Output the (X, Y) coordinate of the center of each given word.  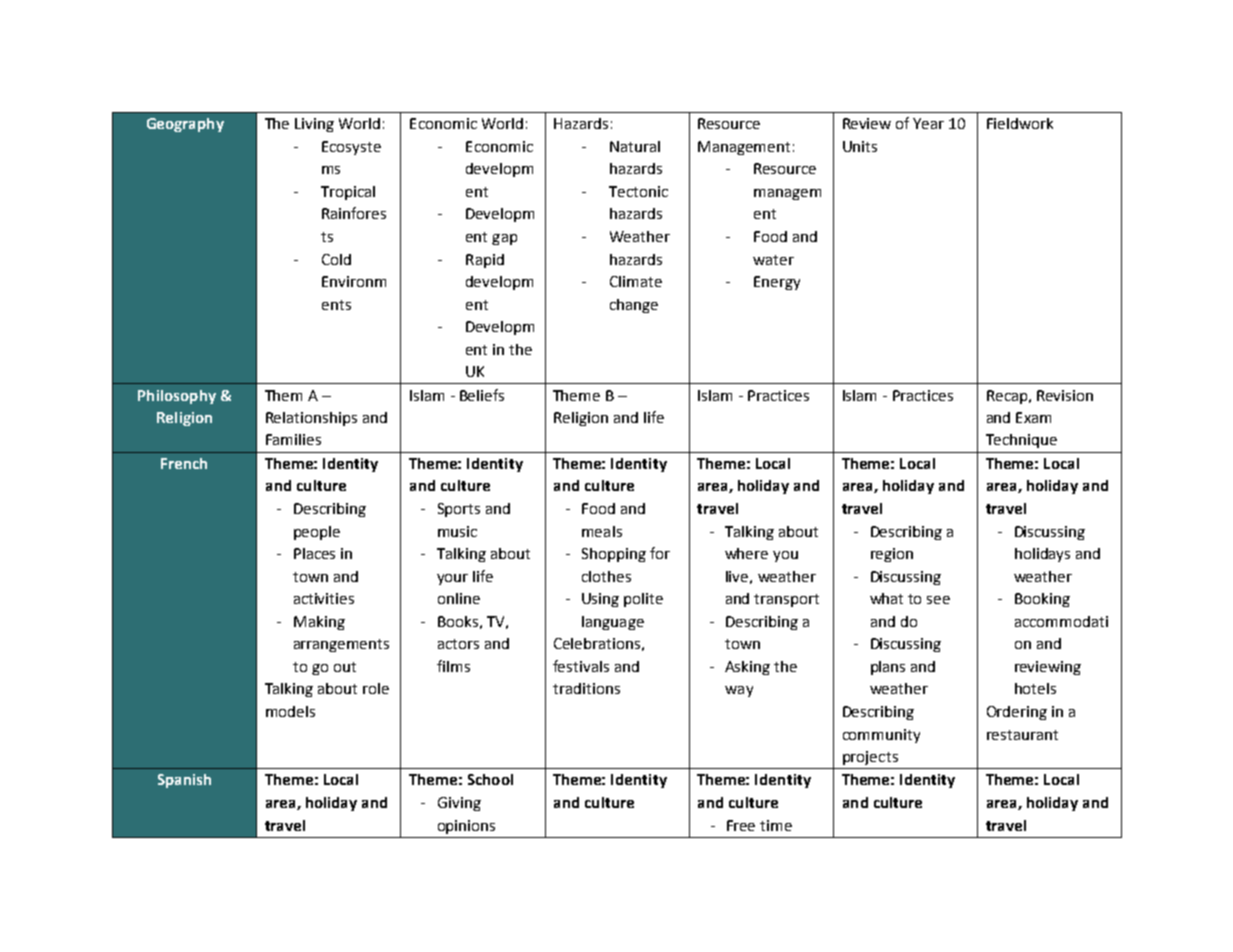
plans (888, 668)
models (290, 711)
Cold (336, 259)
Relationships (311, 419)
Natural (635, 146)
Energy (777, 283)
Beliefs (482, 395)
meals (602, 531)
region (892, 555)
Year (928, 123)
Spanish (184, 781)
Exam (1033, 417)
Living (314, 125)
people (317, 533)
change (634, 306)
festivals (581, 666)
